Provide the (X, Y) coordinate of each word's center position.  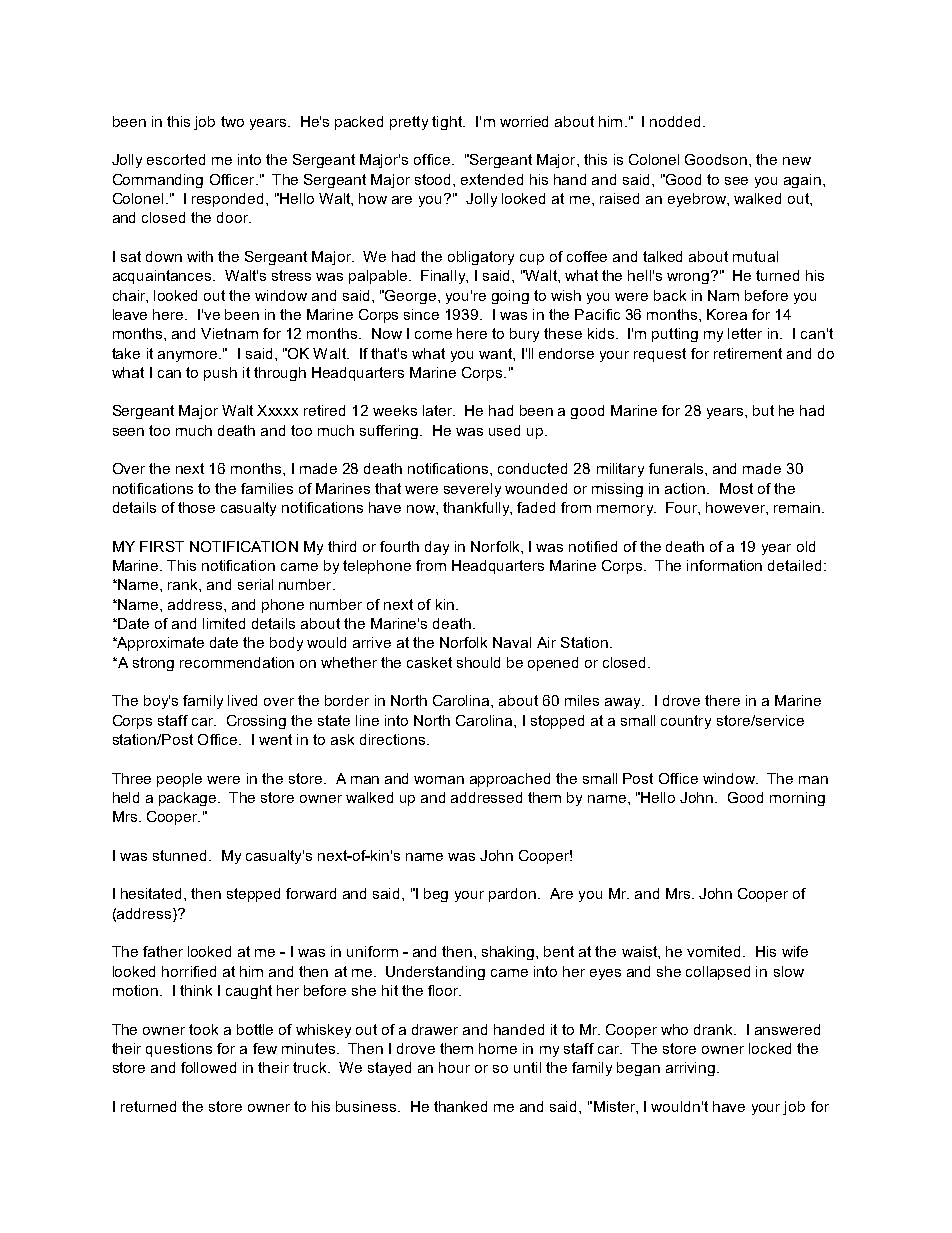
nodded (675, 121)
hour (454, 1067)
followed (208, 1067)
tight (448, 123)
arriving (690, 1069)
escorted (176, 159)
